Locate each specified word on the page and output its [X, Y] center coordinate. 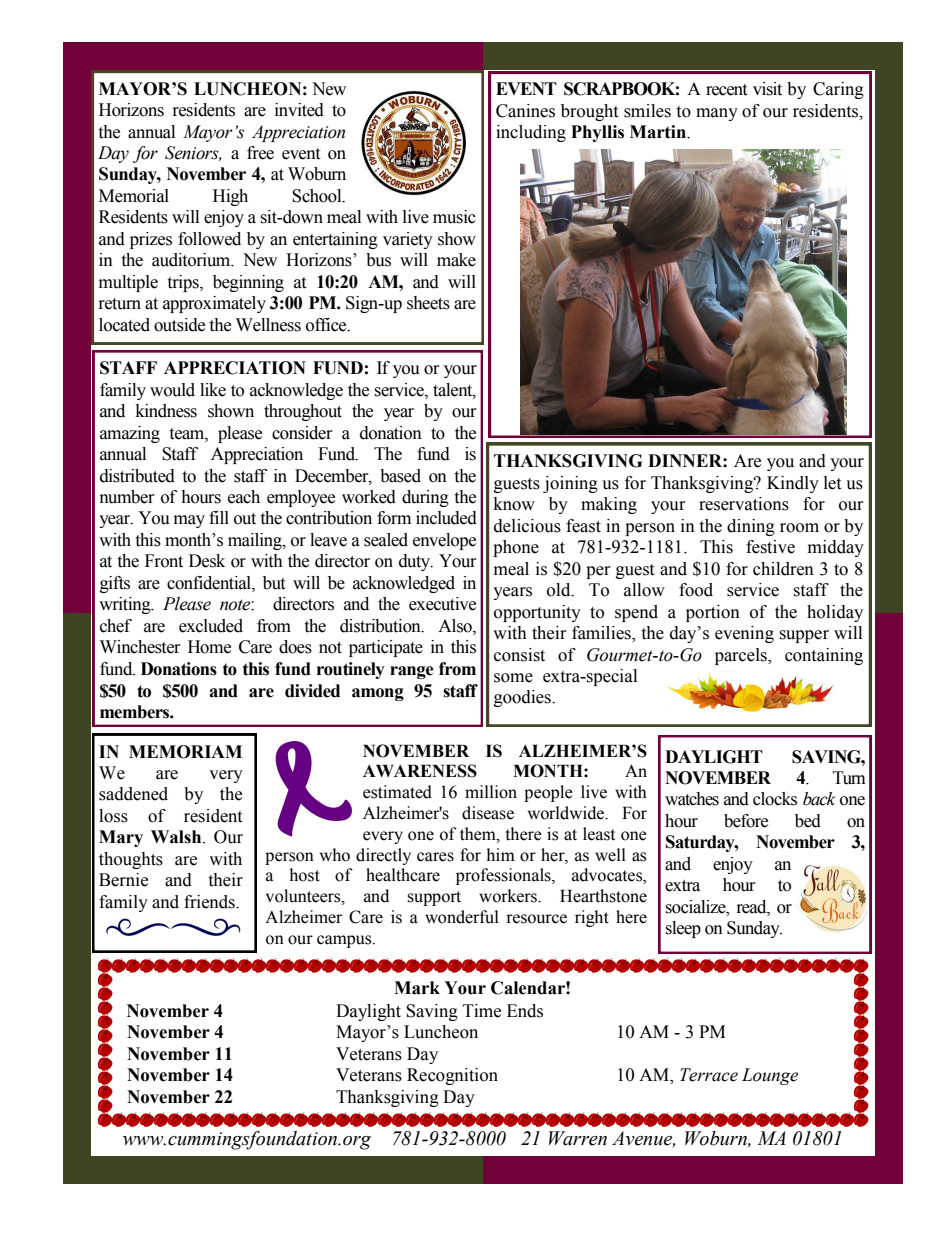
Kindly [793, 484]
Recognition [452, 1076]
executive [442, 604]
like [213, 390]
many [717, 114]
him [501, 854]
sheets [428, 303]
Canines [525, 111]
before [746, 821]
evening [744, 634]
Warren [578, 1138]
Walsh [177, 837]
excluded [211, 626]
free [260, 153]
